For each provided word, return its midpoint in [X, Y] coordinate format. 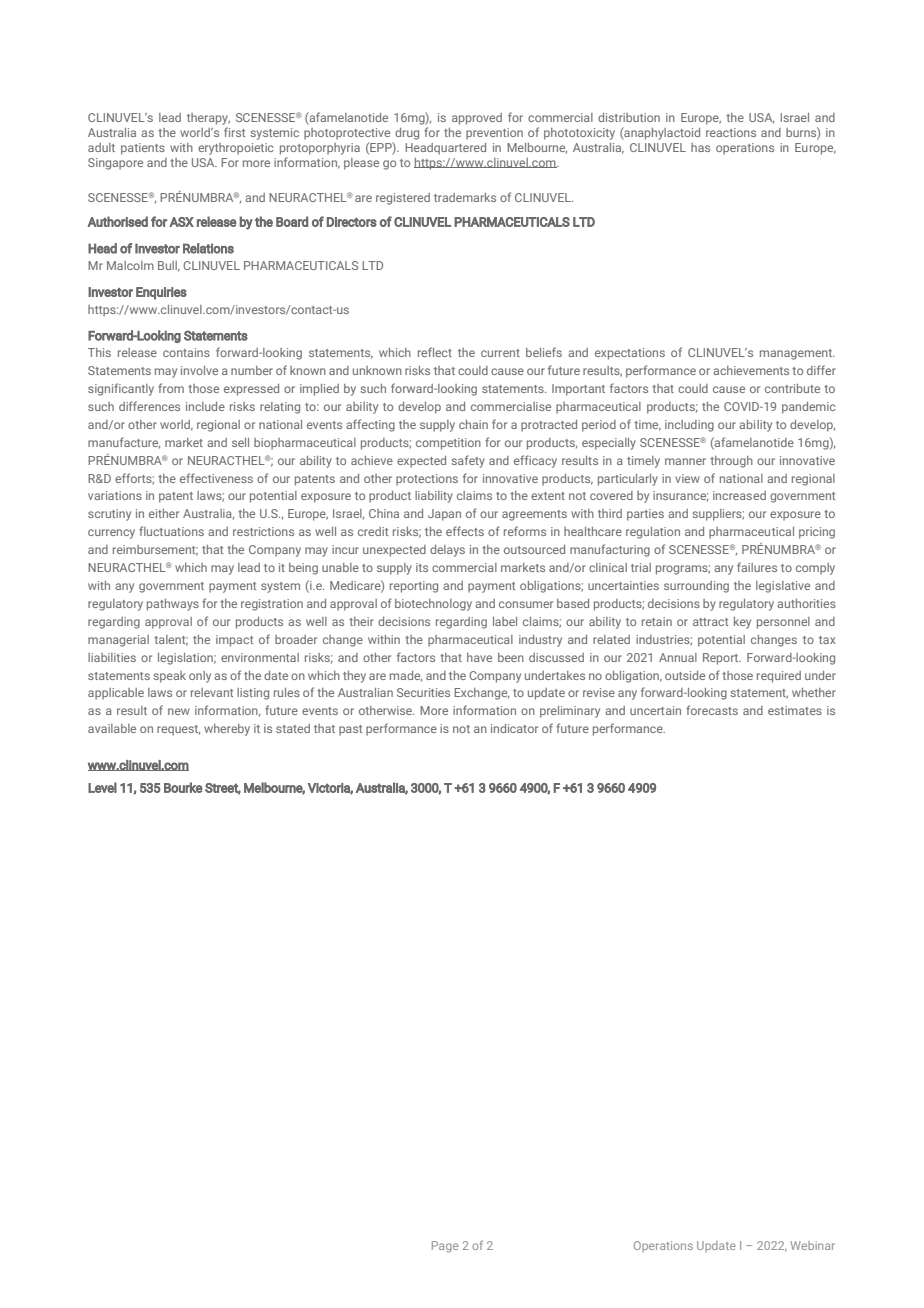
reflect [435, 352]
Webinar [812, 1245]
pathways [173, 605]
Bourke [183, 787]
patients [143, 149]
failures [757, 567]
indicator [514, 728]
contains [186, 352]
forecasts [712, 710]
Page [445, 1247]
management [797, 354]
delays [447, 551]
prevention [494, 134]
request [178, 730]
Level [102, 787]
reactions [731, 132]
